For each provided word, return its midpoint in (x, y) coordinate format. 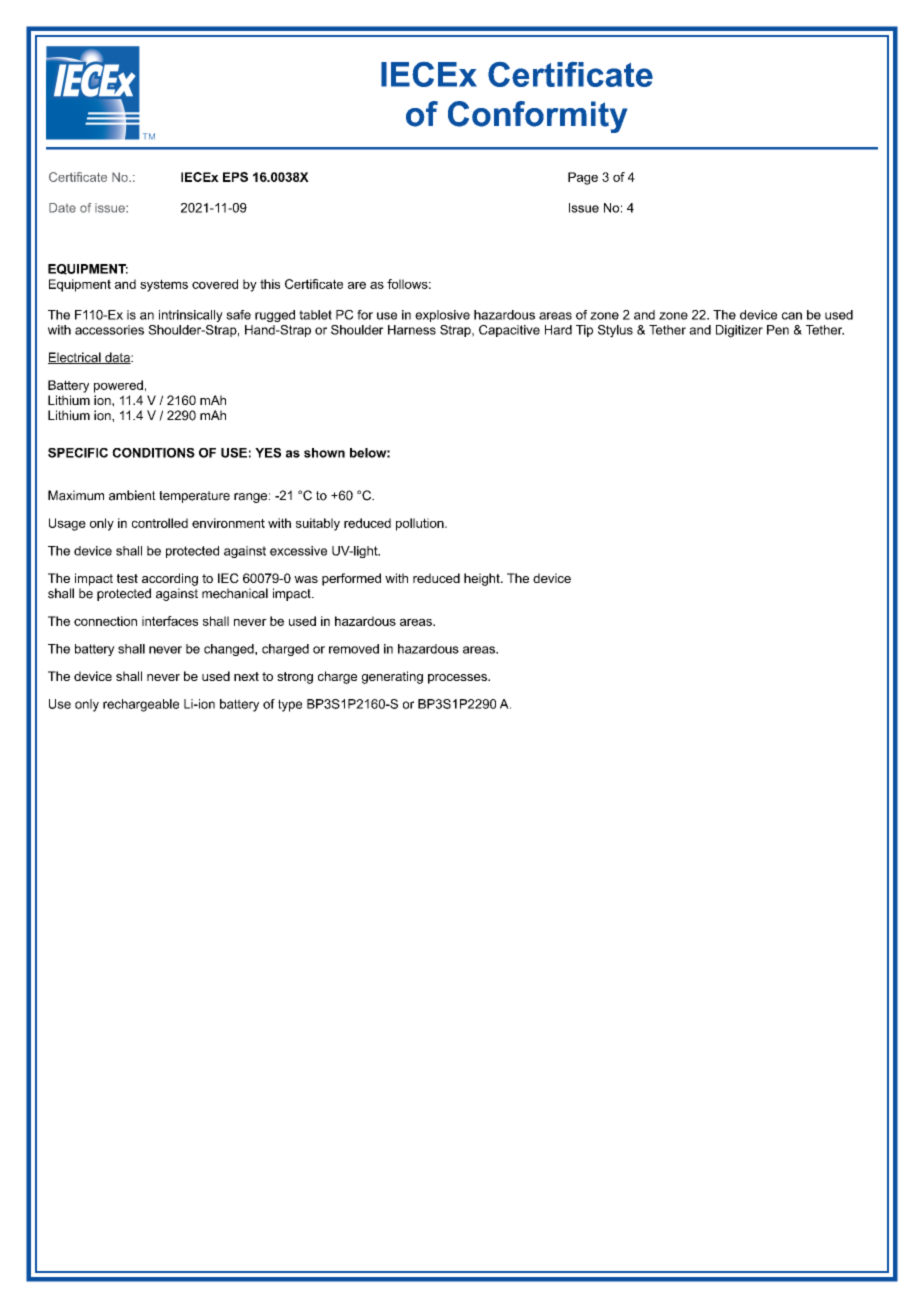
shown (324, 453)
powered (118, 386)
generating (392, 677)
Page (583, 178)
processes (458, 679)
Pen (778, 330)
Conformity (537, 117)
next (246, 676)
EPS (235, 177)
